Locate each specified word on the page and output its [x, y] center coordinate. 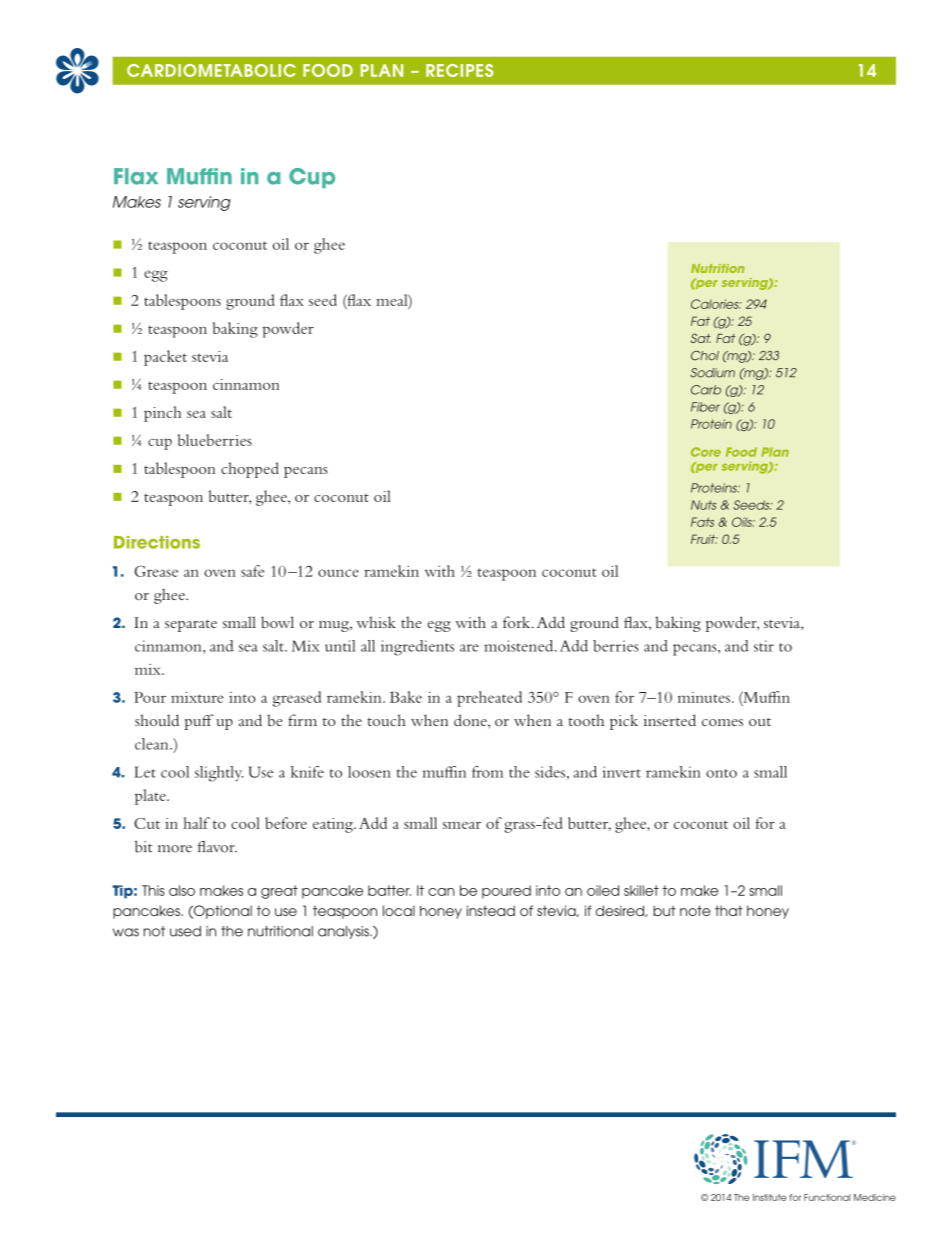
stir [764, 646]
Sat [701, 338]
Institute [770, 1197]
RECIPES [459, 70]
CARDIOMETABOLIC [211, 70]
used [185, 931]
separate [191, 626]
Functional [827, 1197]
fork [518, 622]
